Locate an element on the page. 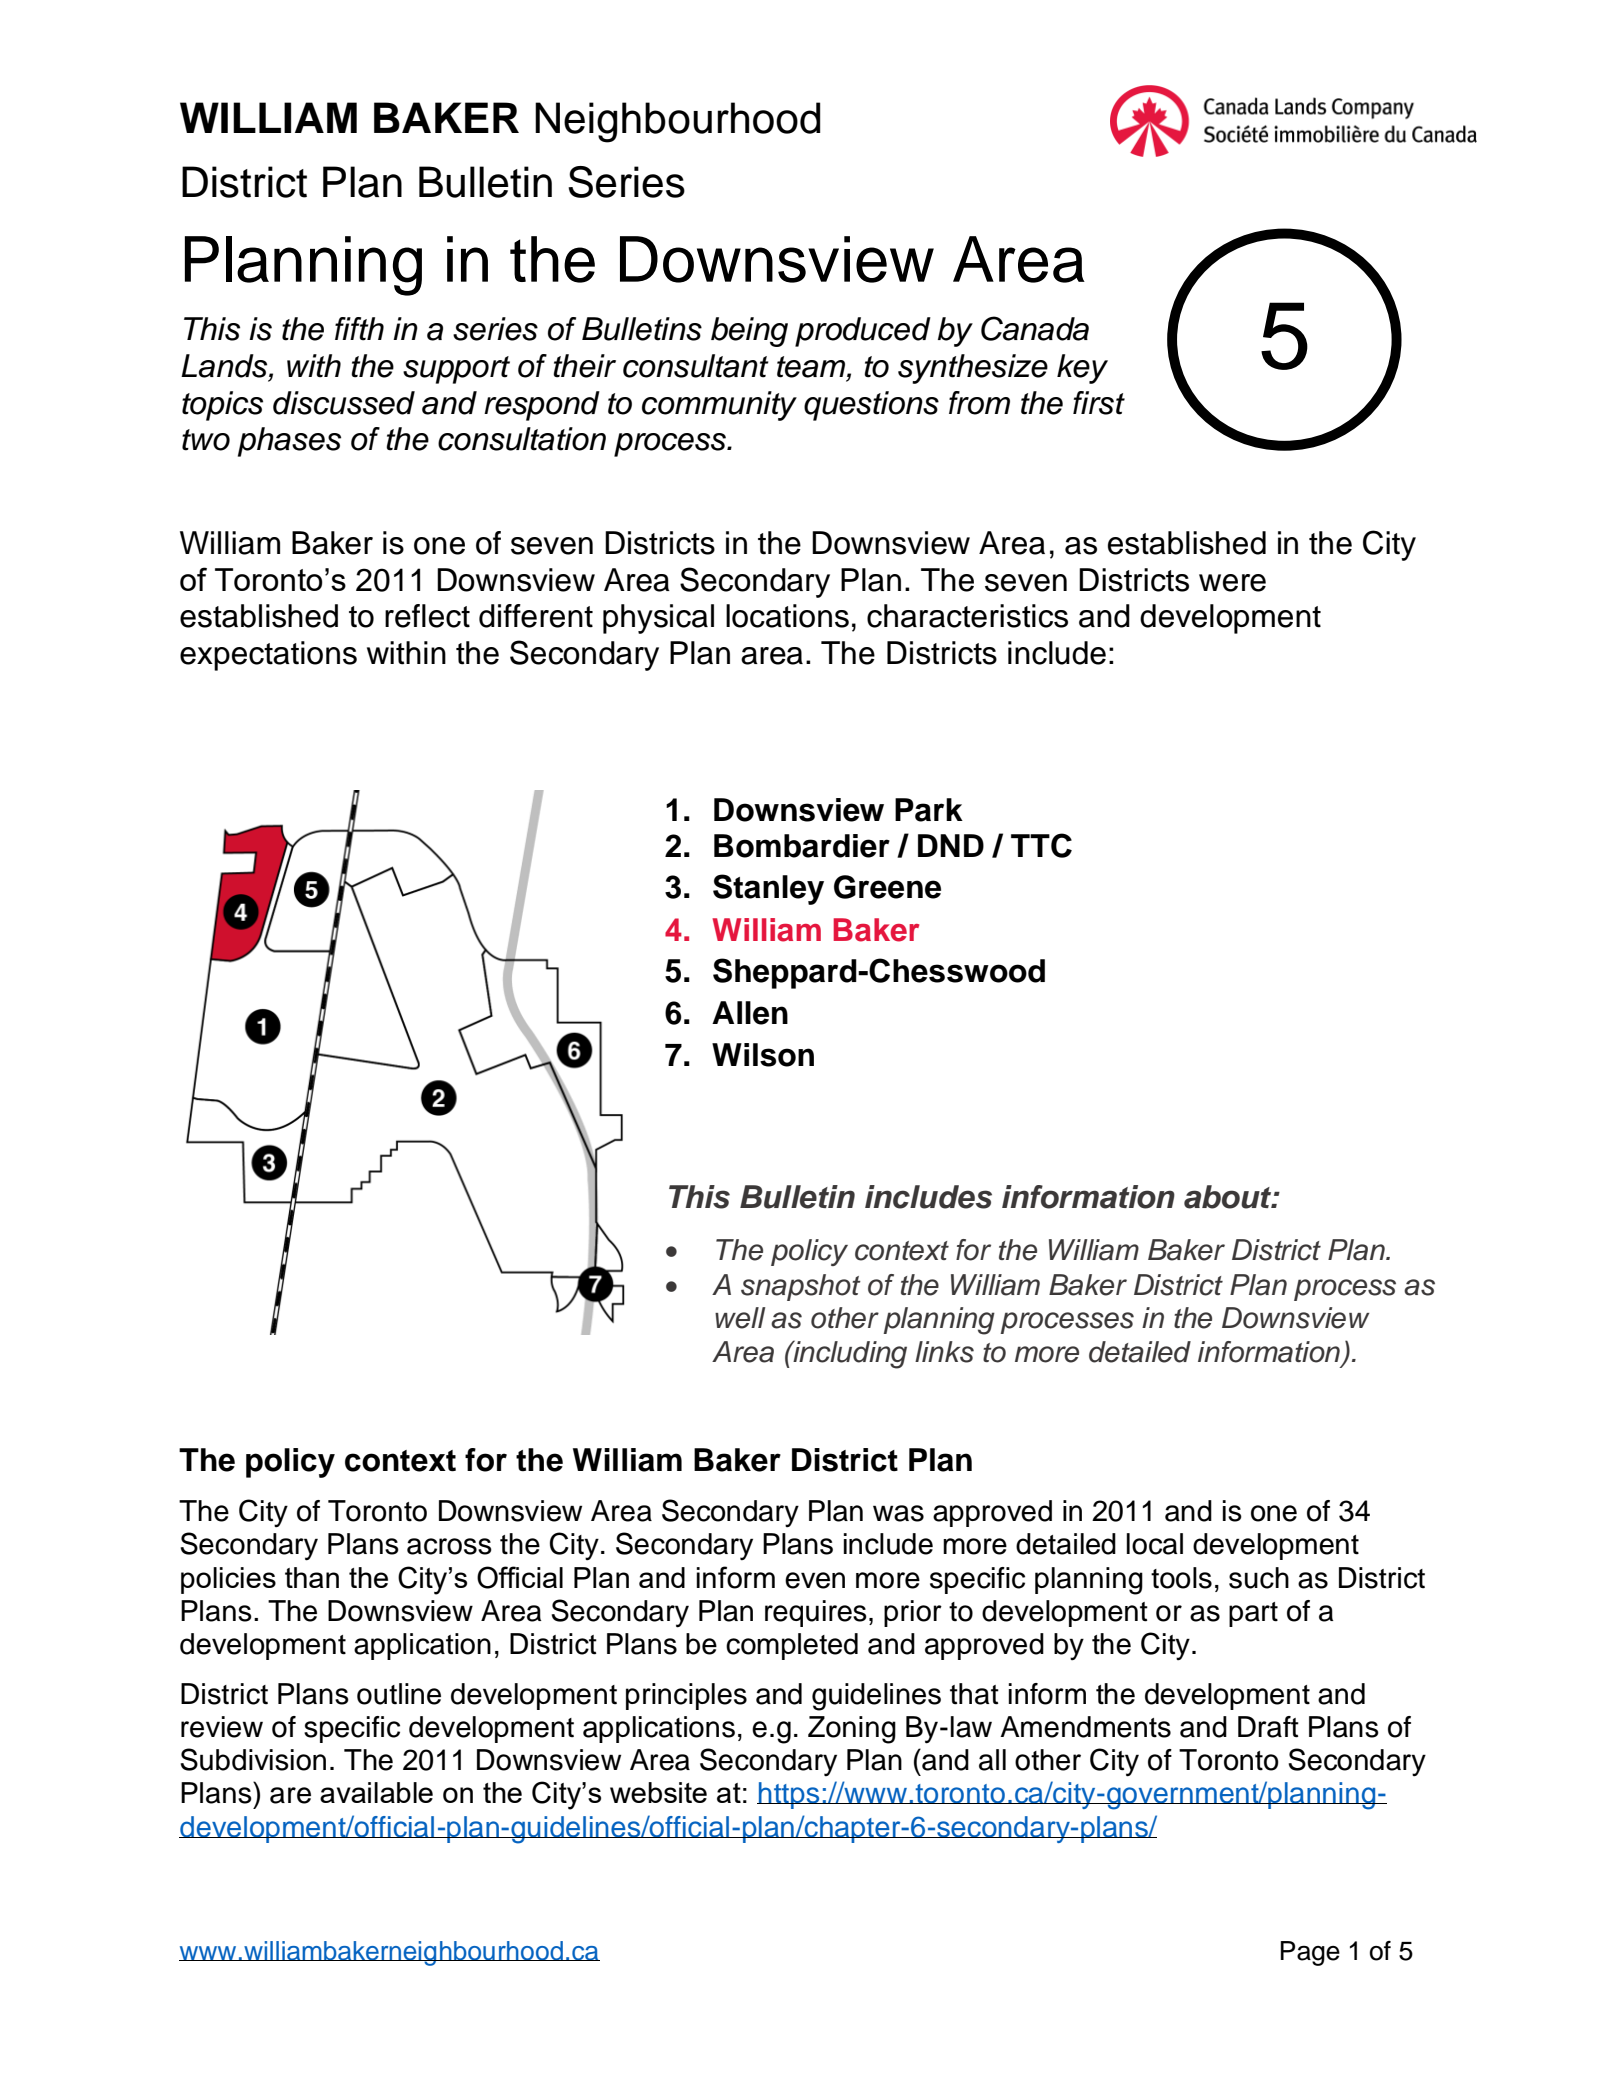  Wilson is located at coordinates (763, 1055).
